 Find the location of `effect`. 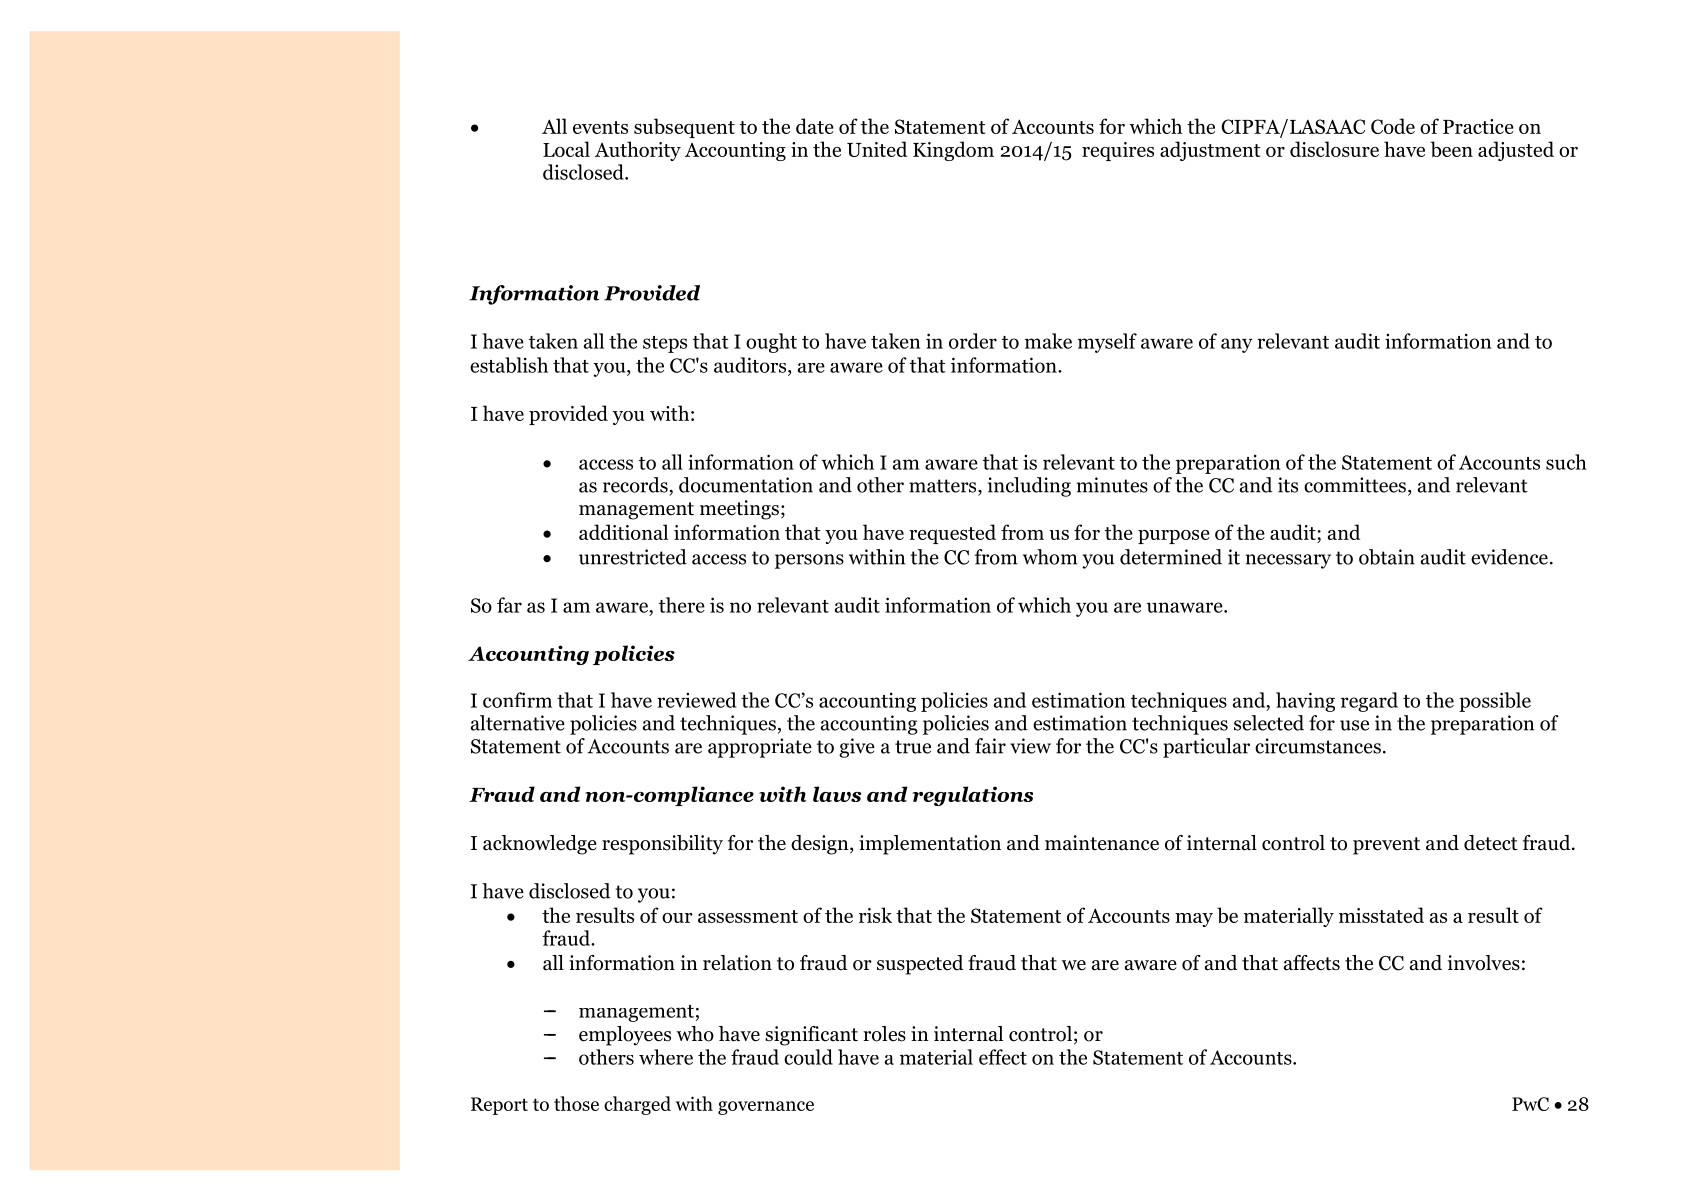

effect is located at coordinates (1003, 1057).
